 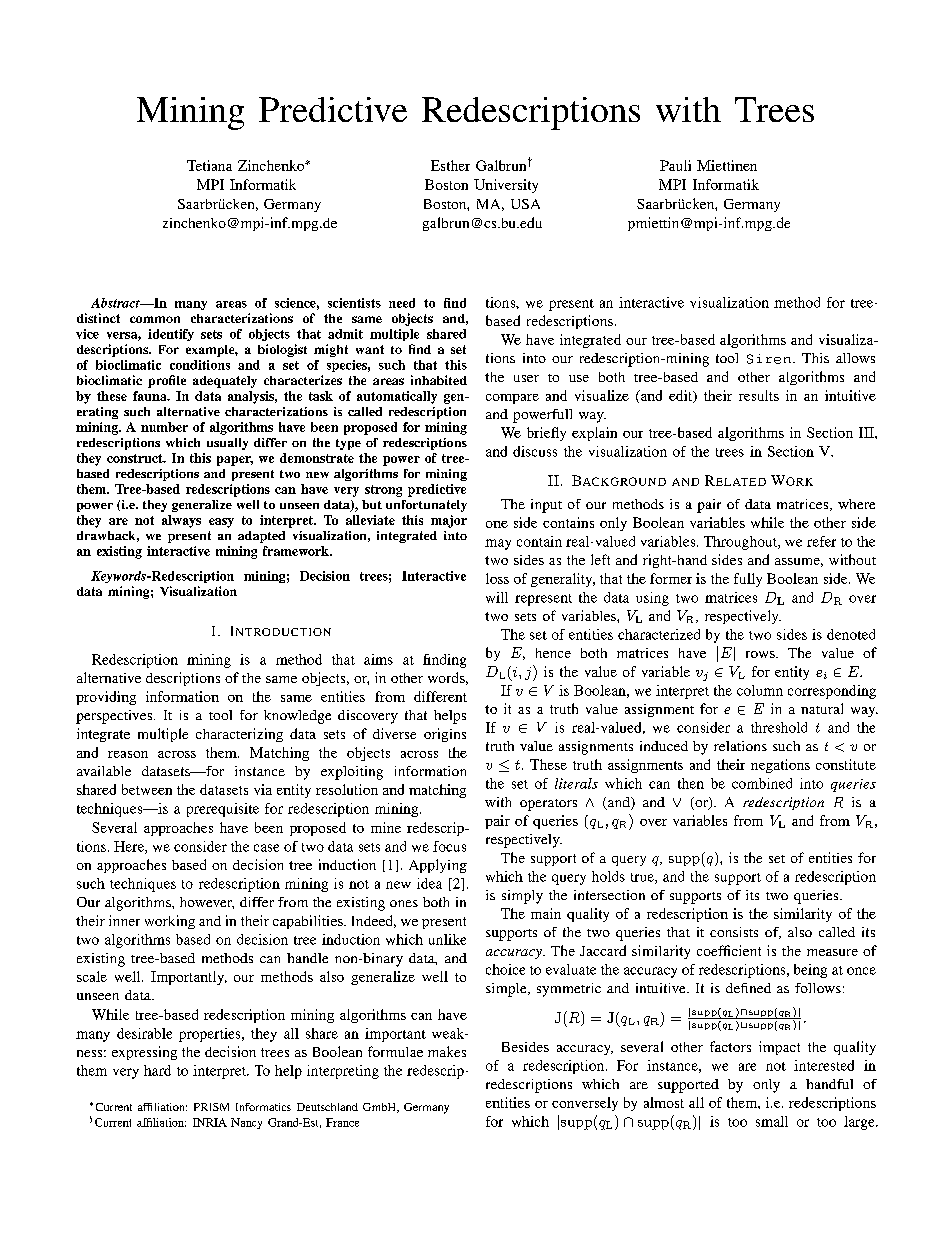 What do you see at coordinates (506, 186) in the document?
I see `University` at bounding box center [506, 186].
